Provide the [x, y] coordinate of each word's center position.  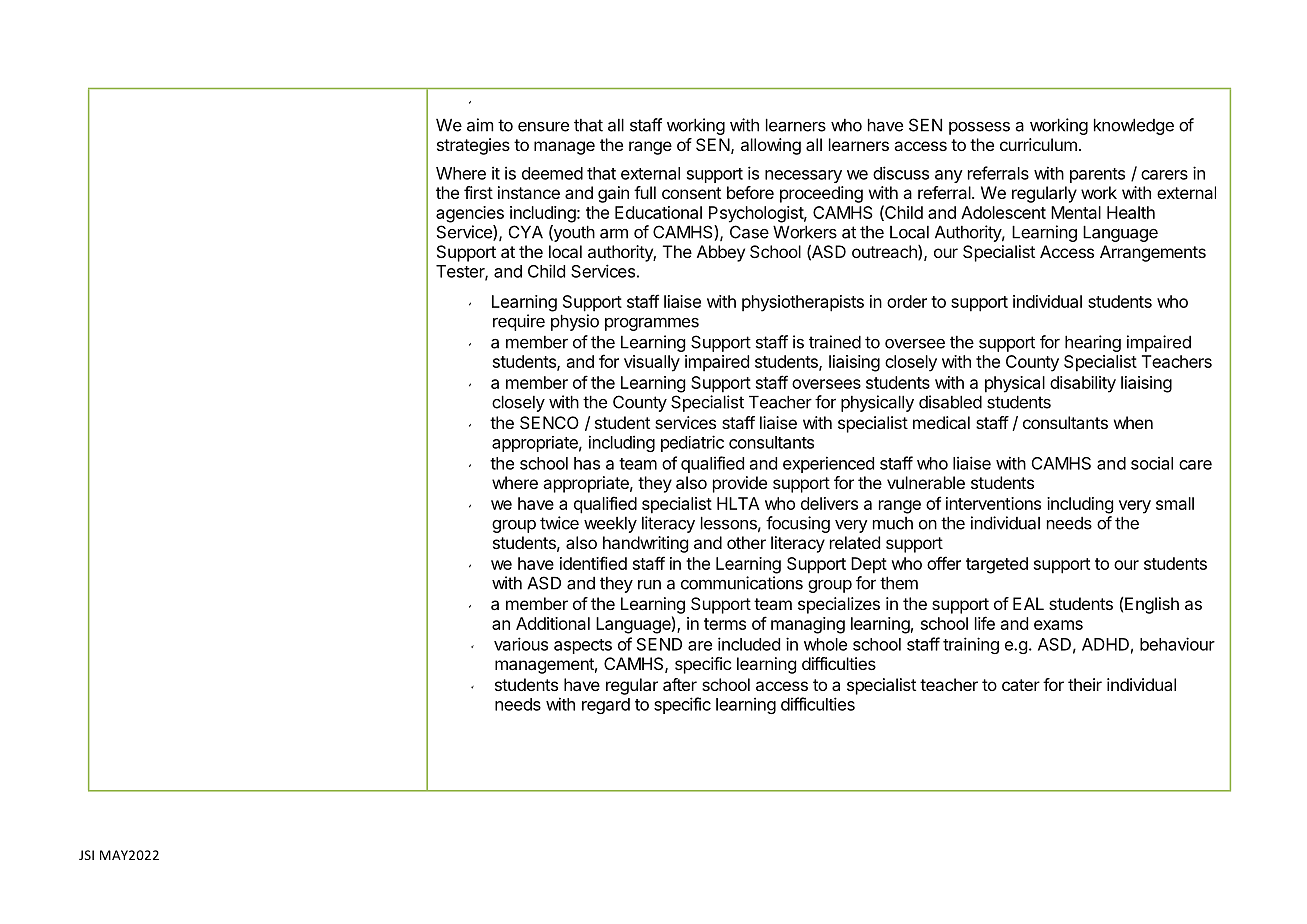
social [1152, 463]
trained [835, 342]
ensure [543, 127]
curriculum [1038, 144]
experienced [828, 464]
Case [749, 232]
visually [652, 363]
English [1152, 605]
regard [606, 706]
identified [593, 563]
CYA [526, 232]
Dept [869, 565]
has [587, 463]
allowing [771, 146]
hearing [1093, 343]
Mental [1076, 212]
